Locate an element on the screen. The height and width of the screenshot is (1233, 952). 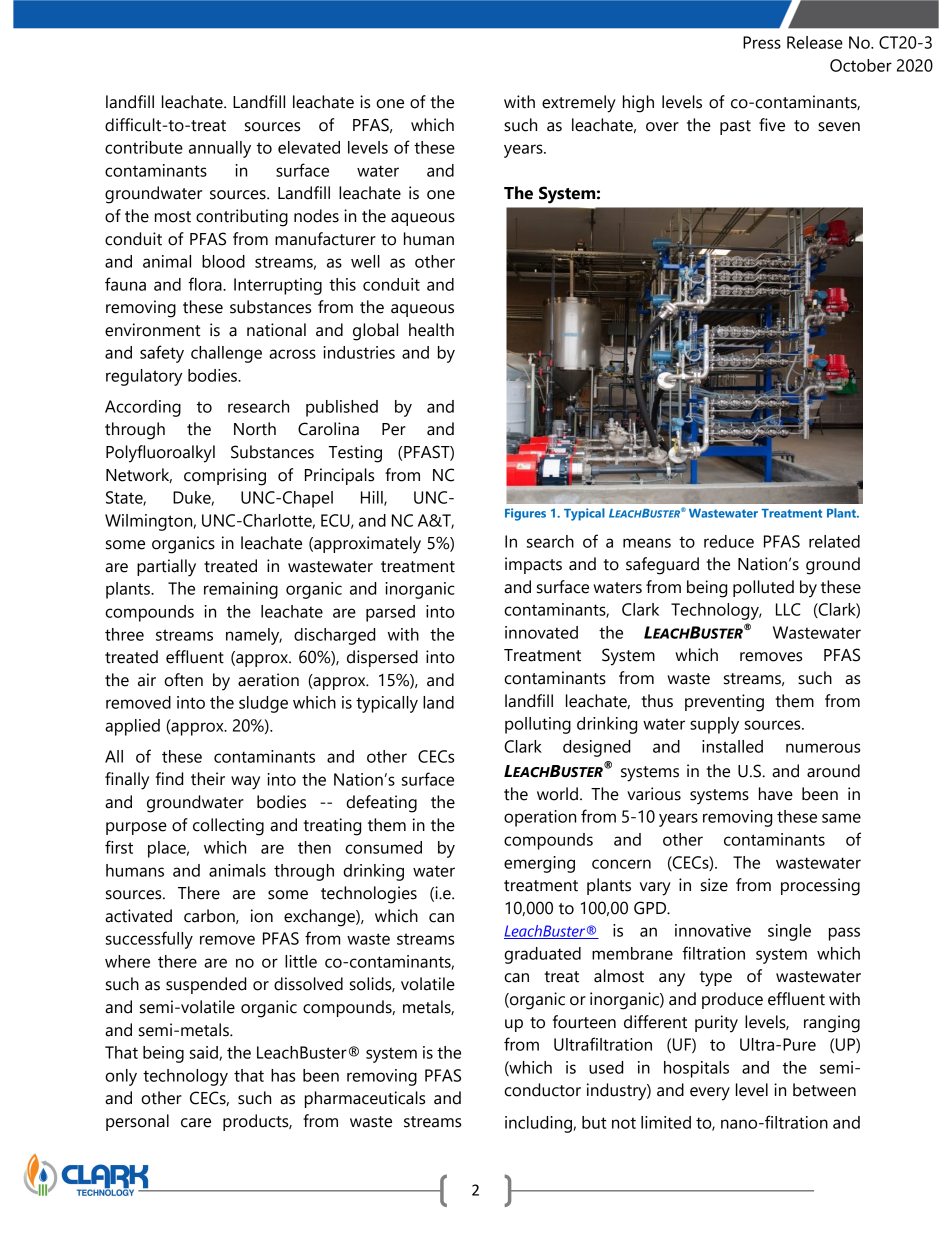
polluting is located at coordinates (538, 725).
